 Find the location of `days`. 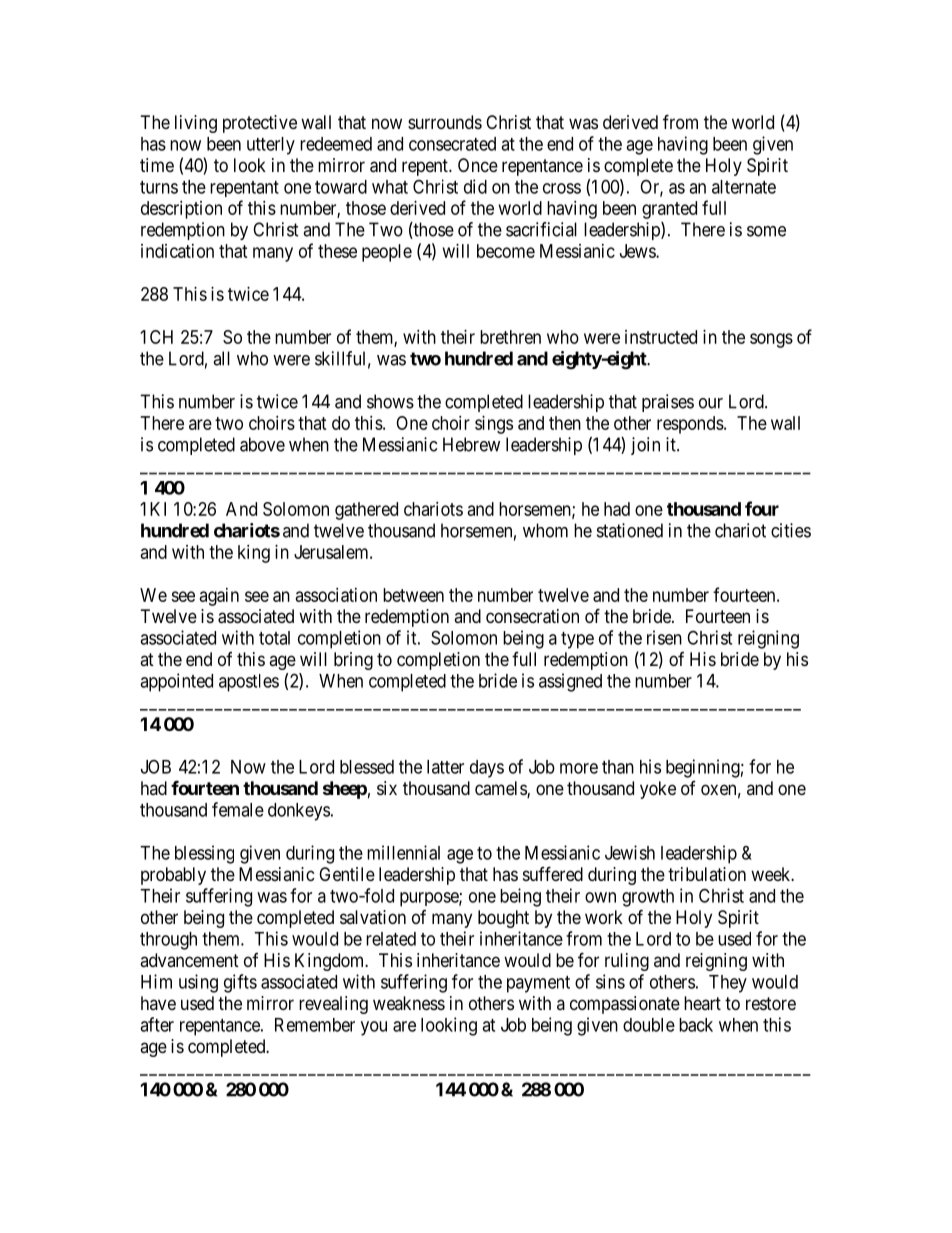

days is located at coordinates (487, 769).
